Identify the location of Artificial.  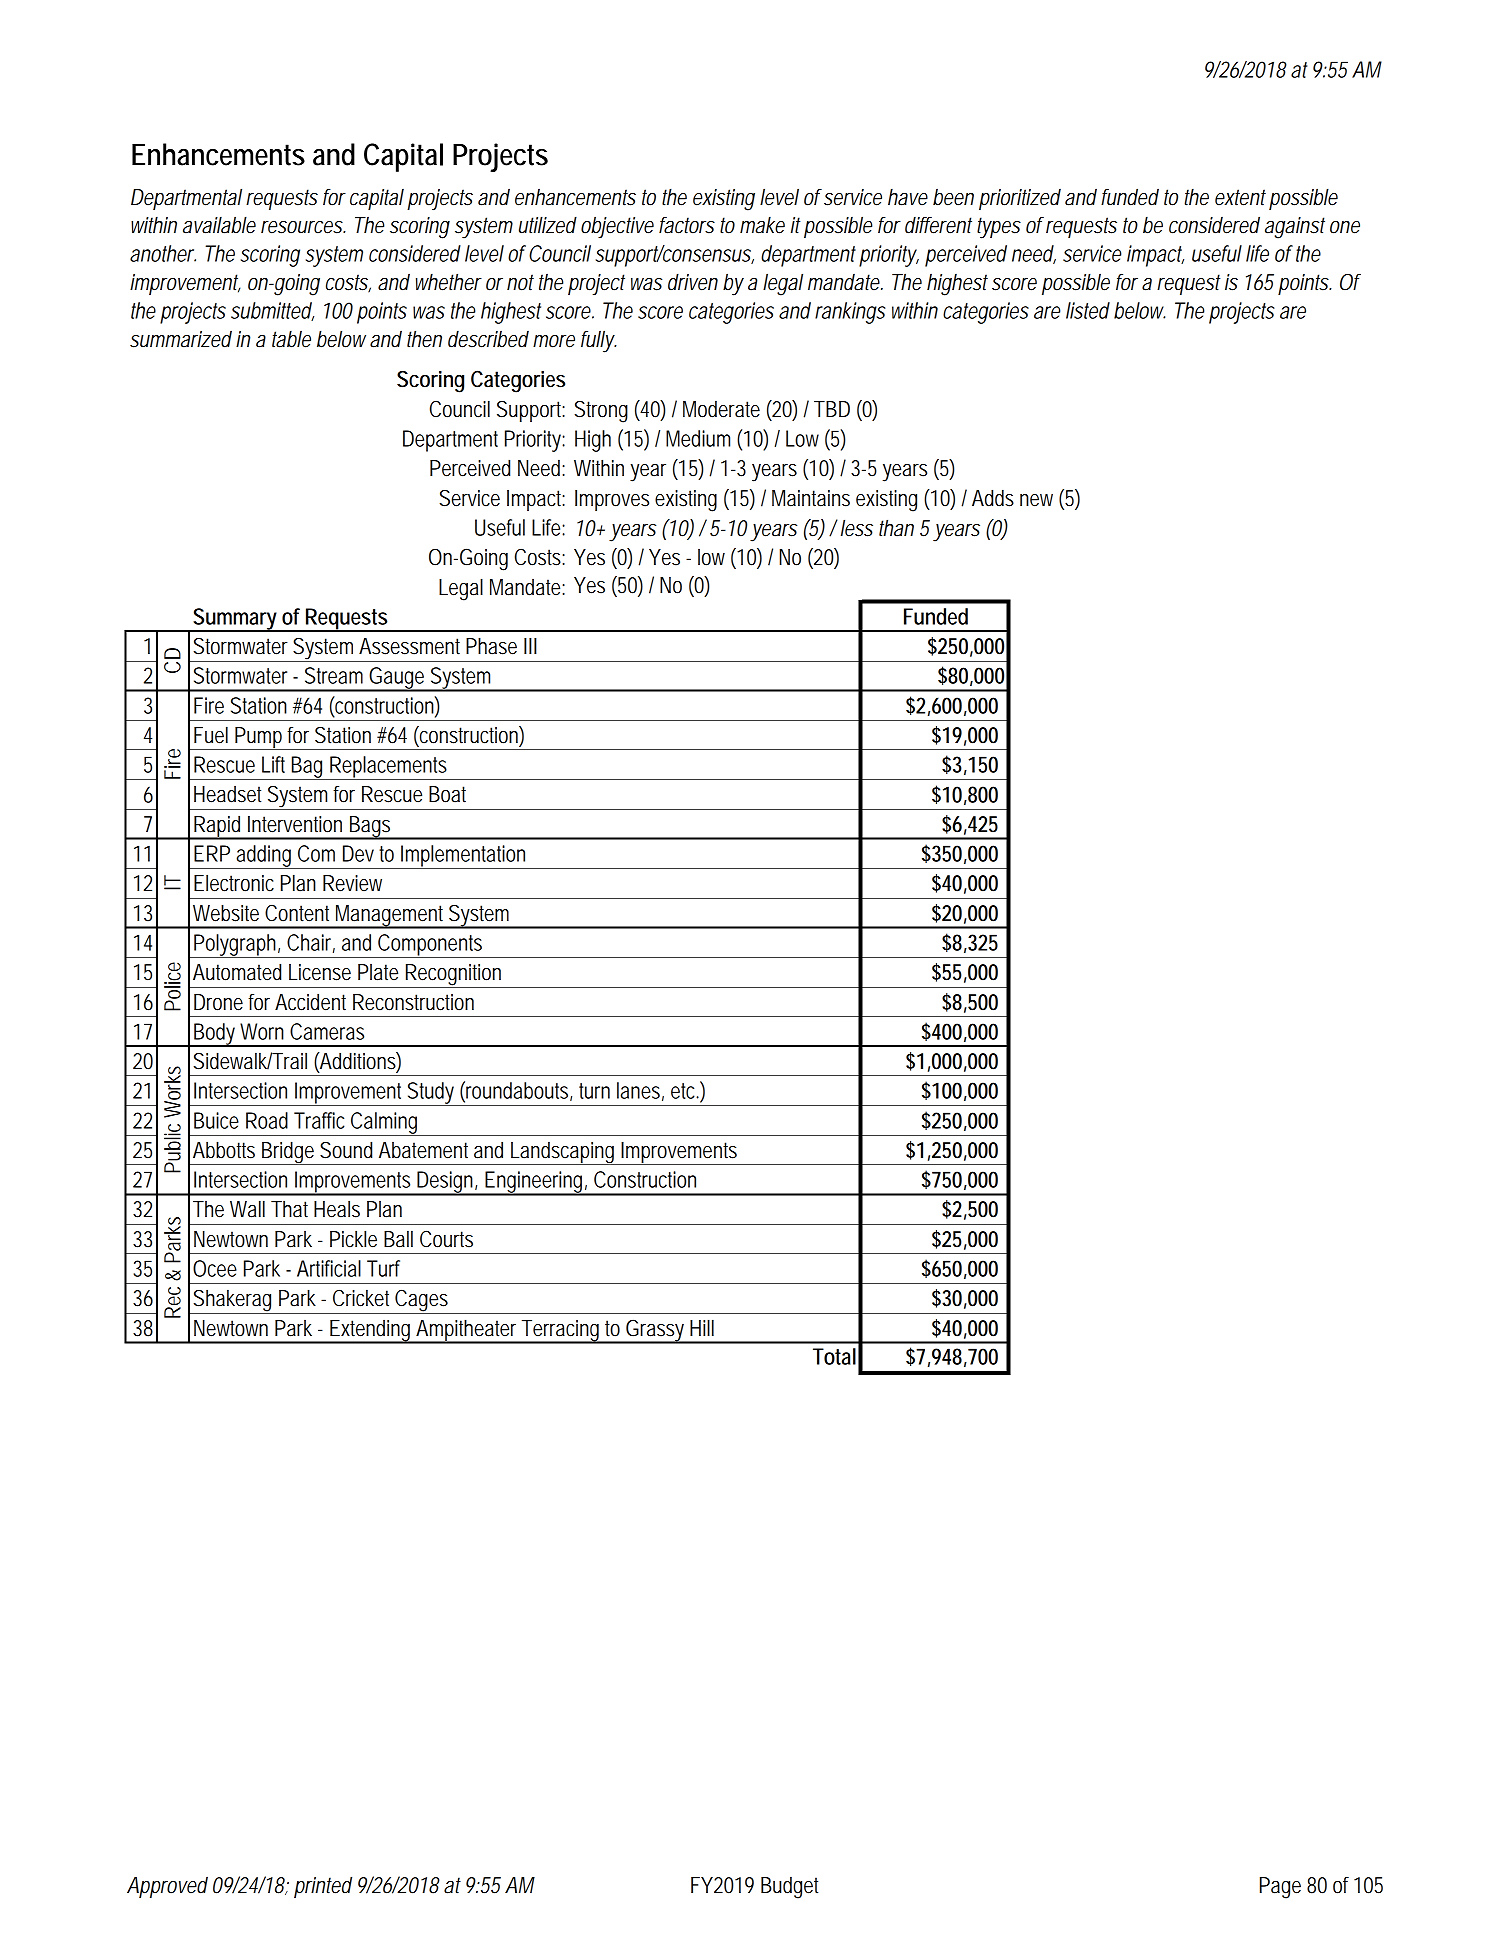
(329, 1268).
